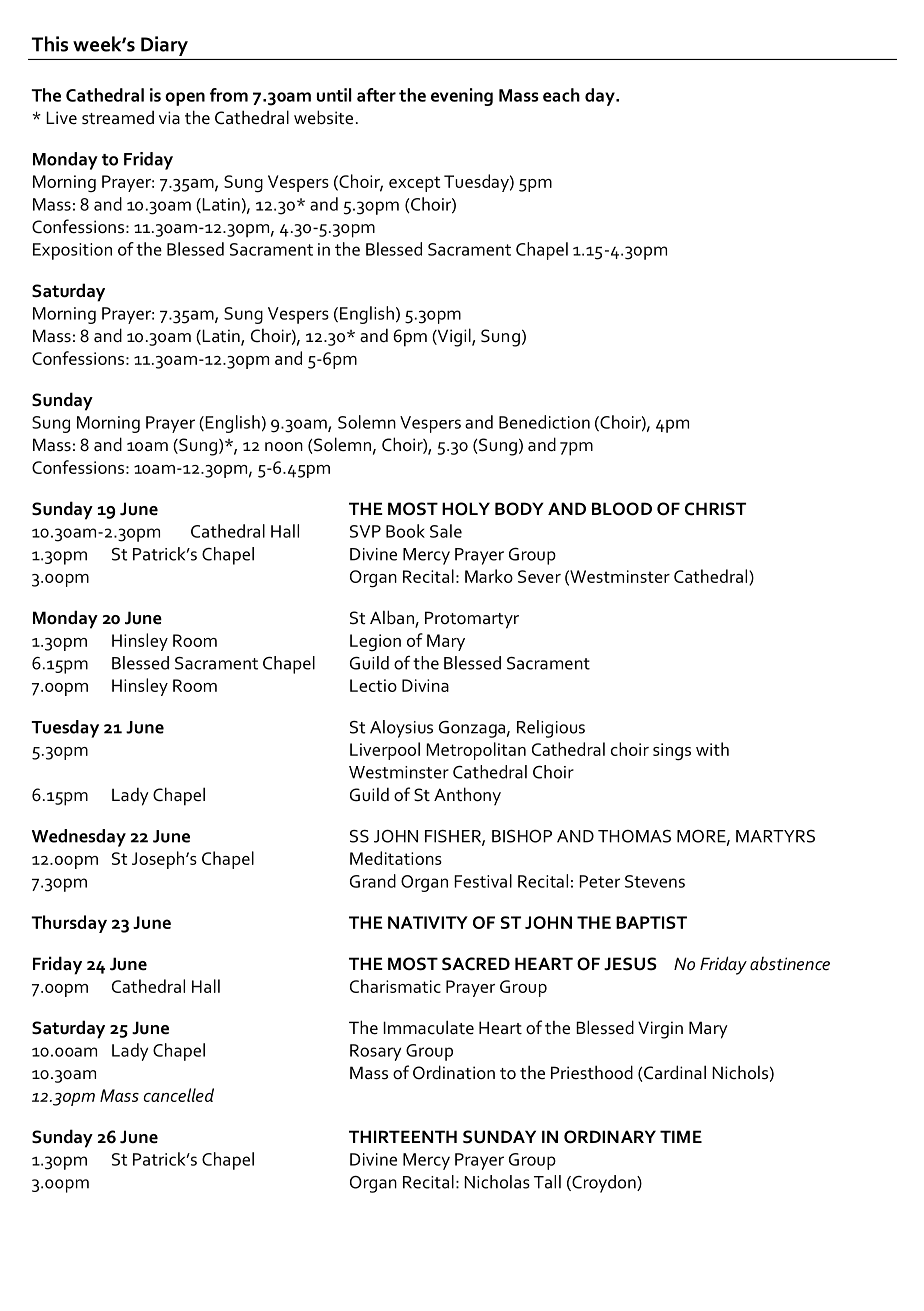  What do you see at coordinates (178, 1095) in the screenshot?
I see `cancelled` at bounding box center [178, 1095].
